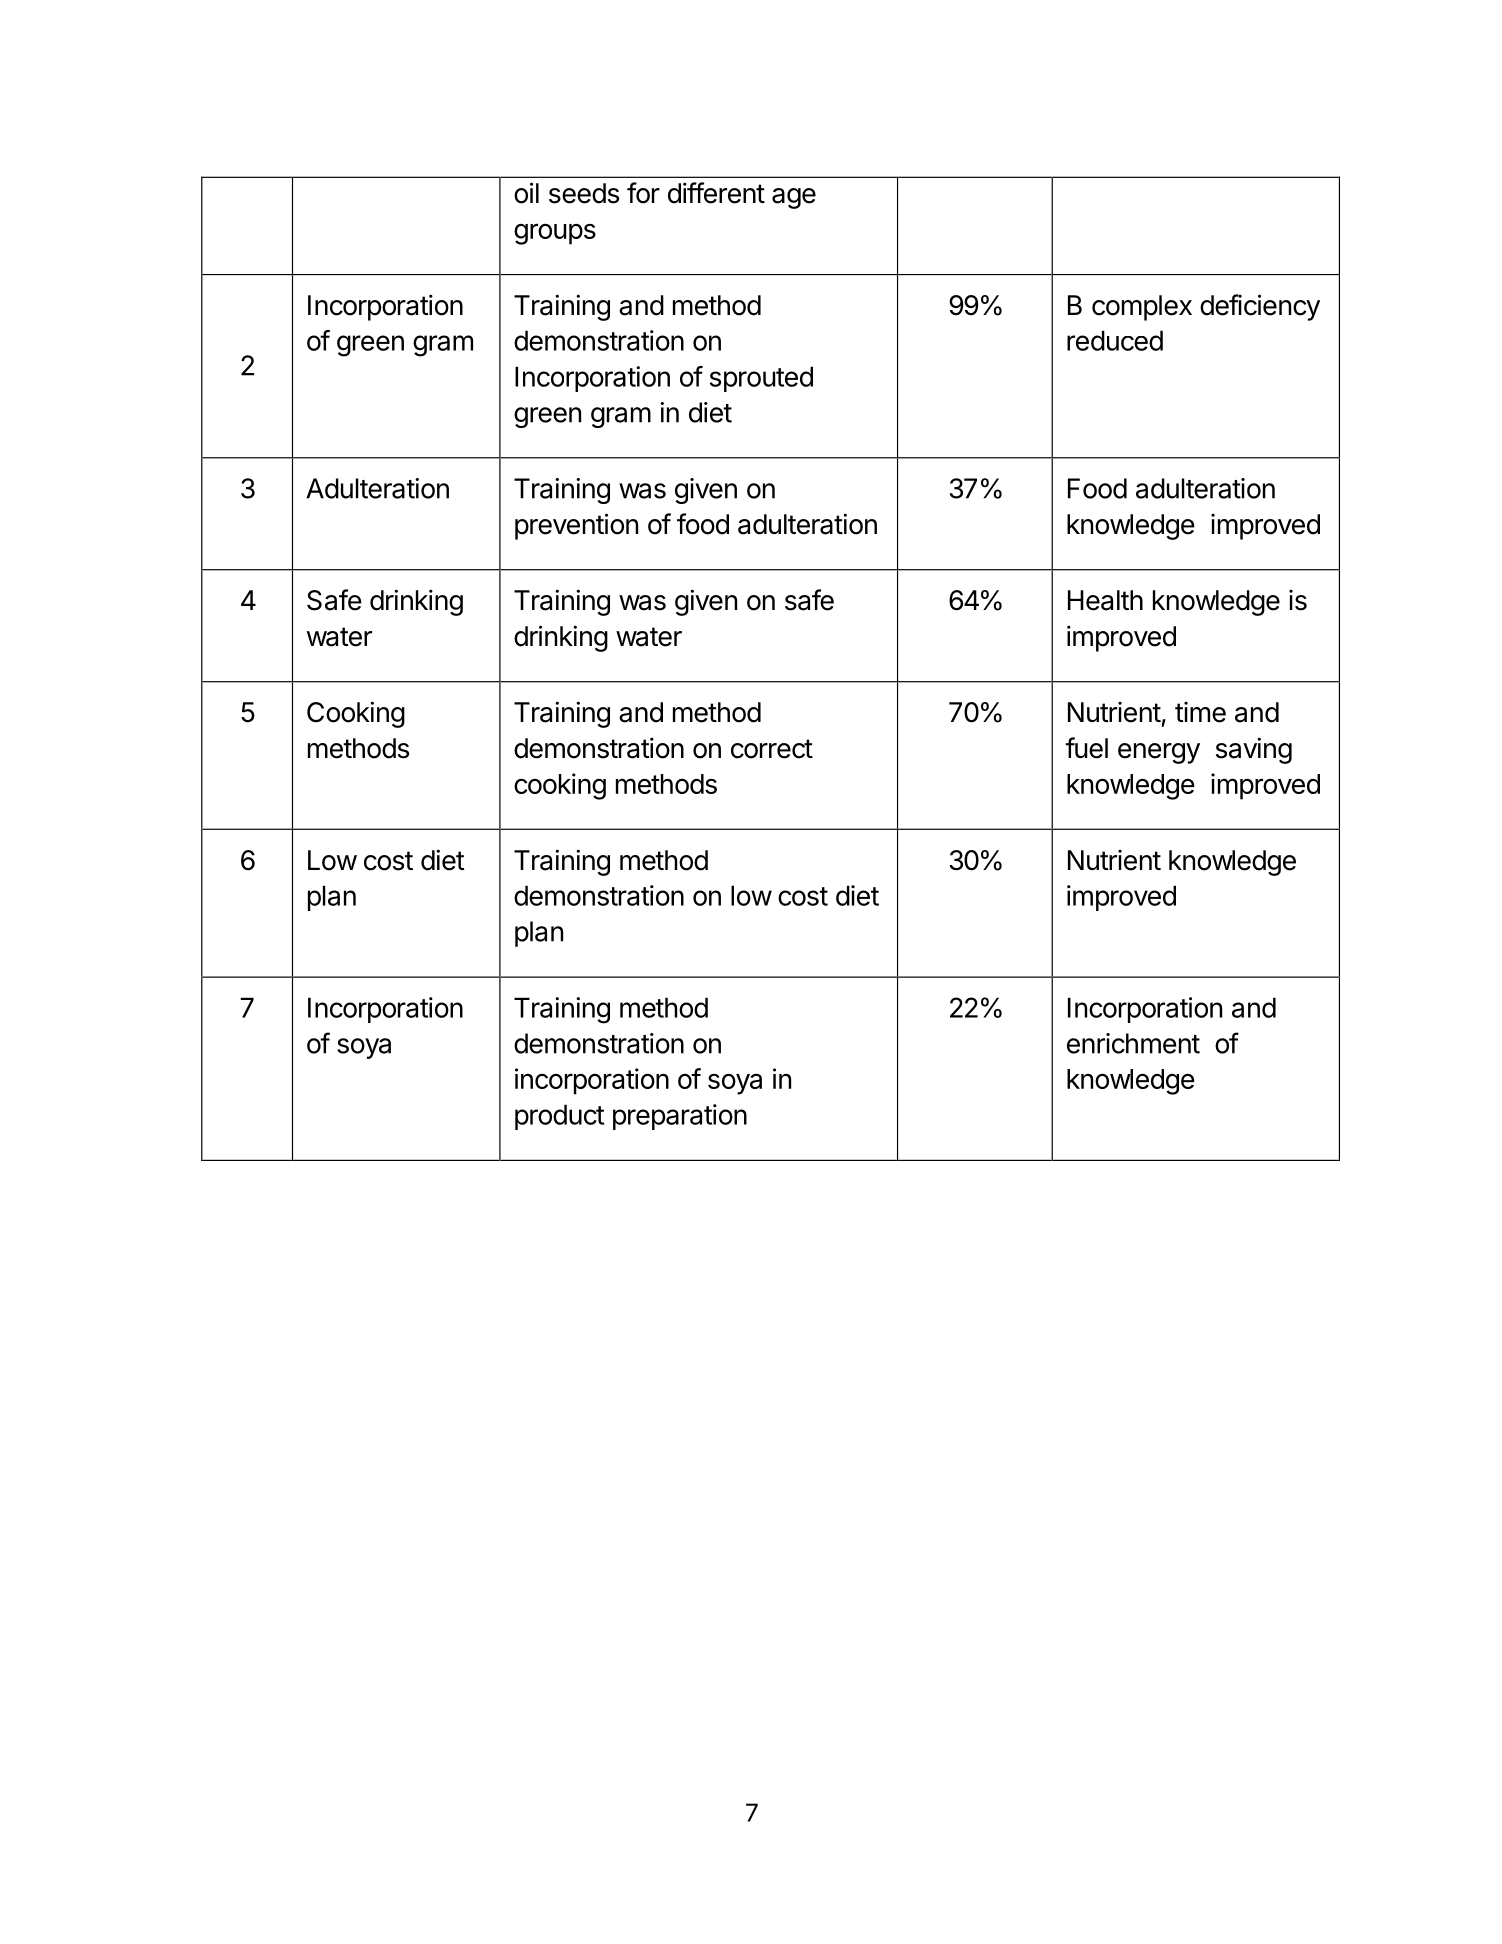 This page has width=1502, height=1944. Describe the element at coordinates (576, 526) in the page. I see `prevention` at that location.
